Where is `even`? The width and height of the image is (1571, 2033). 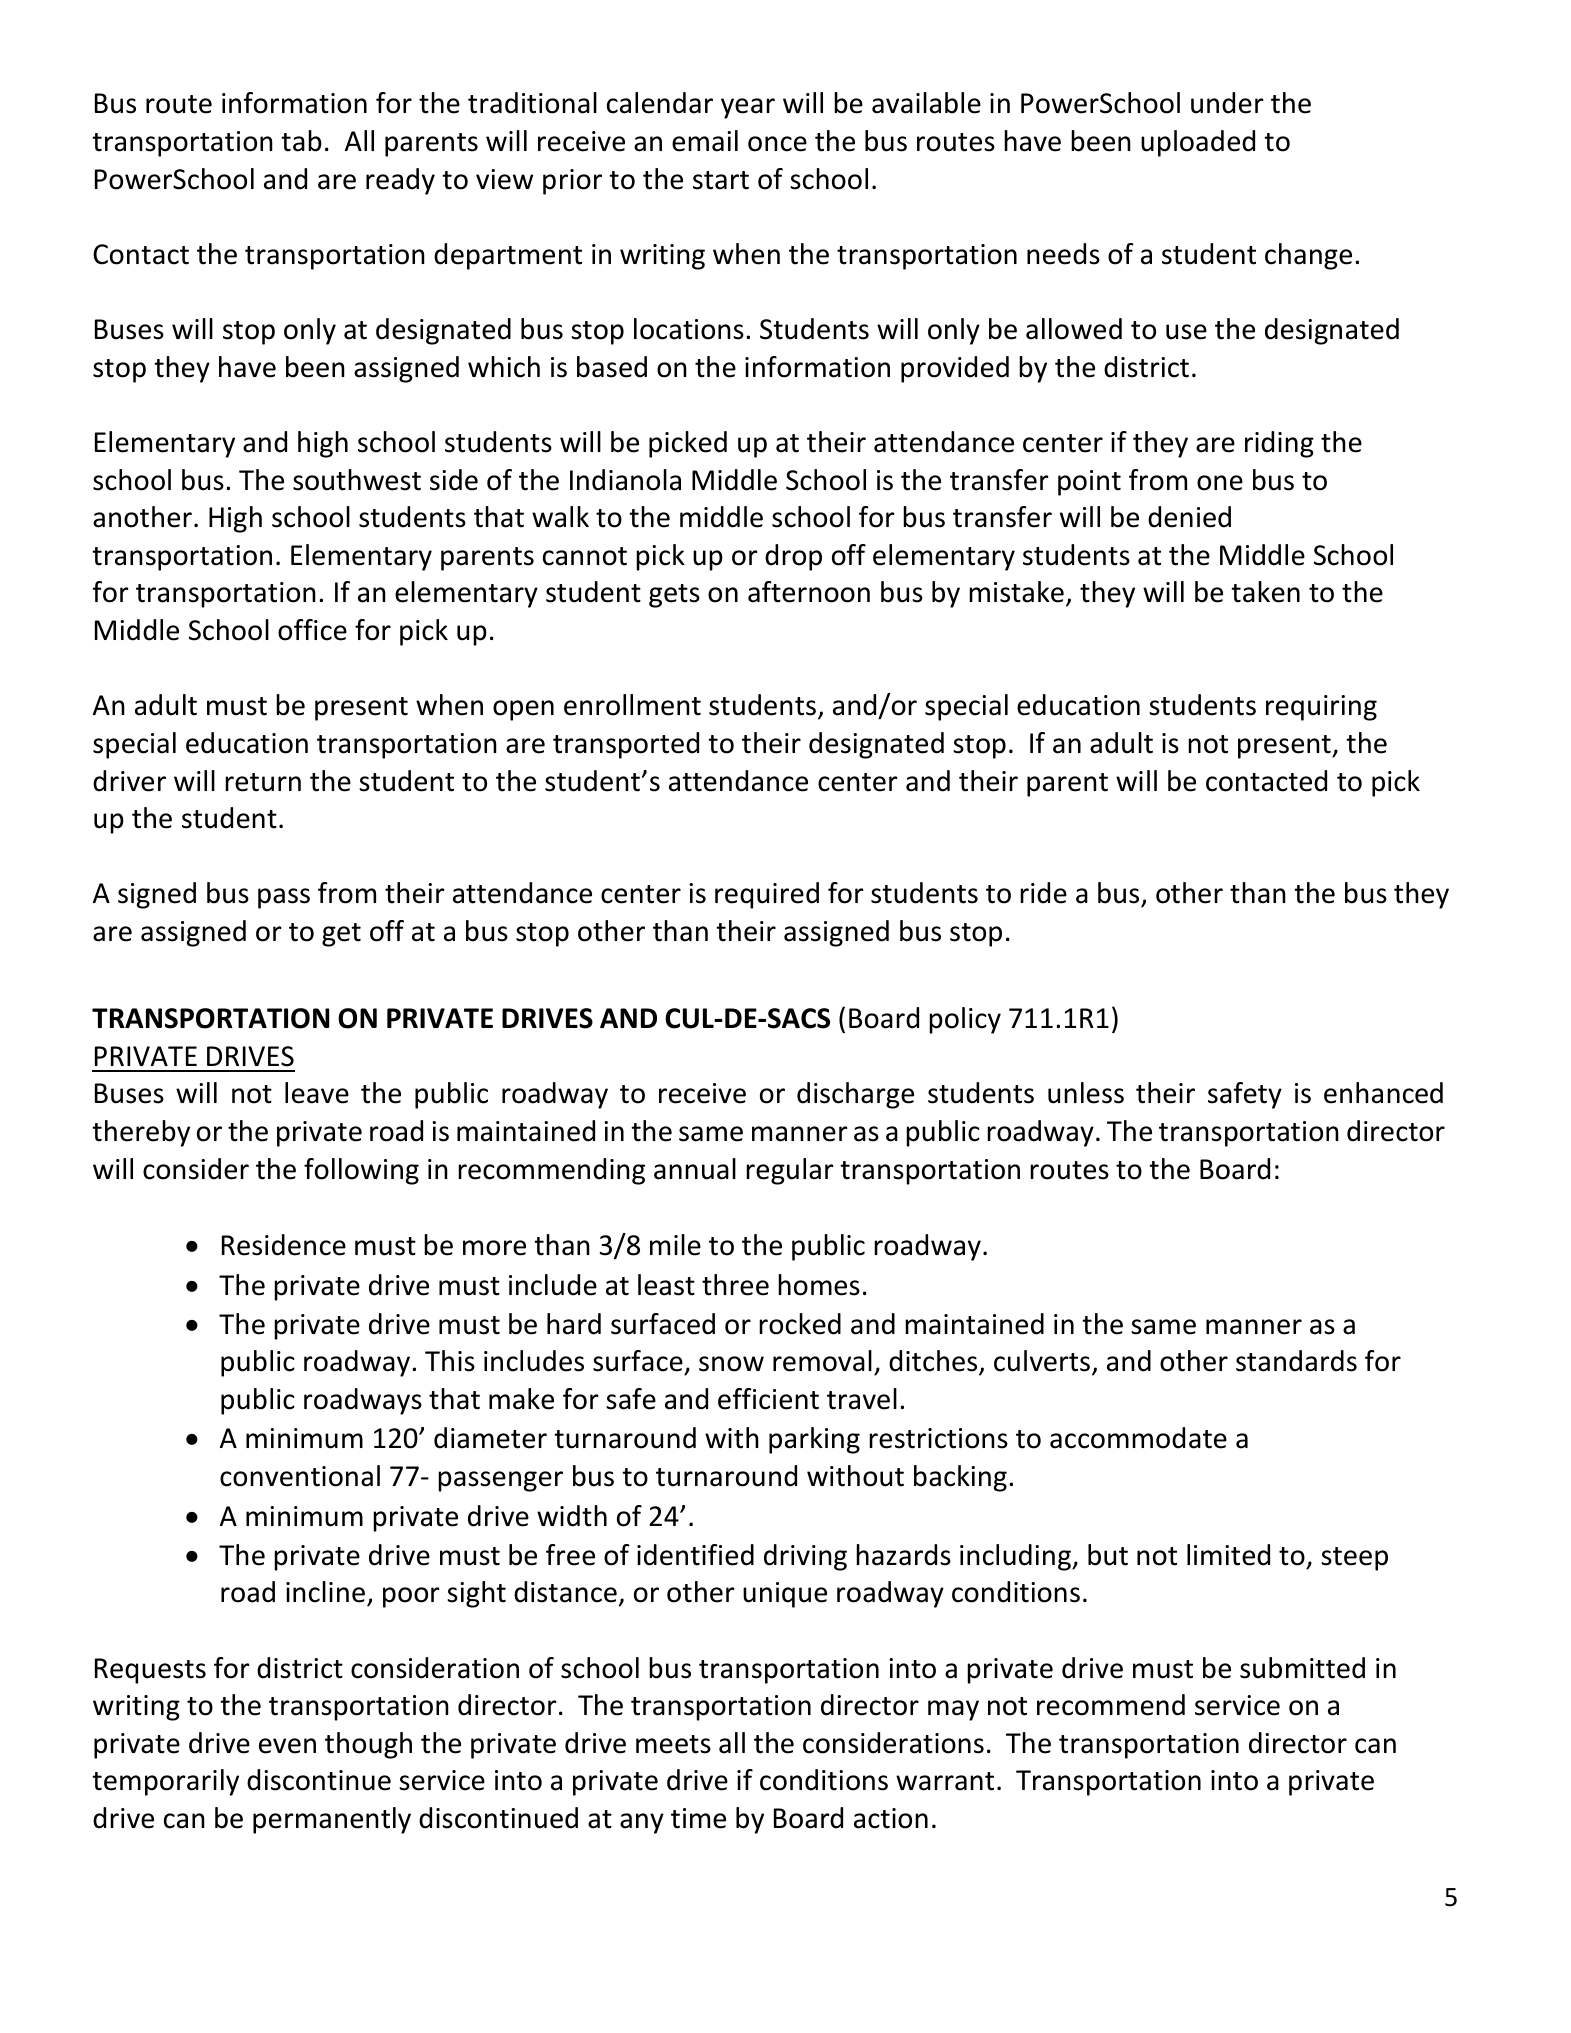 even is located at coordinates (287, 1746).
